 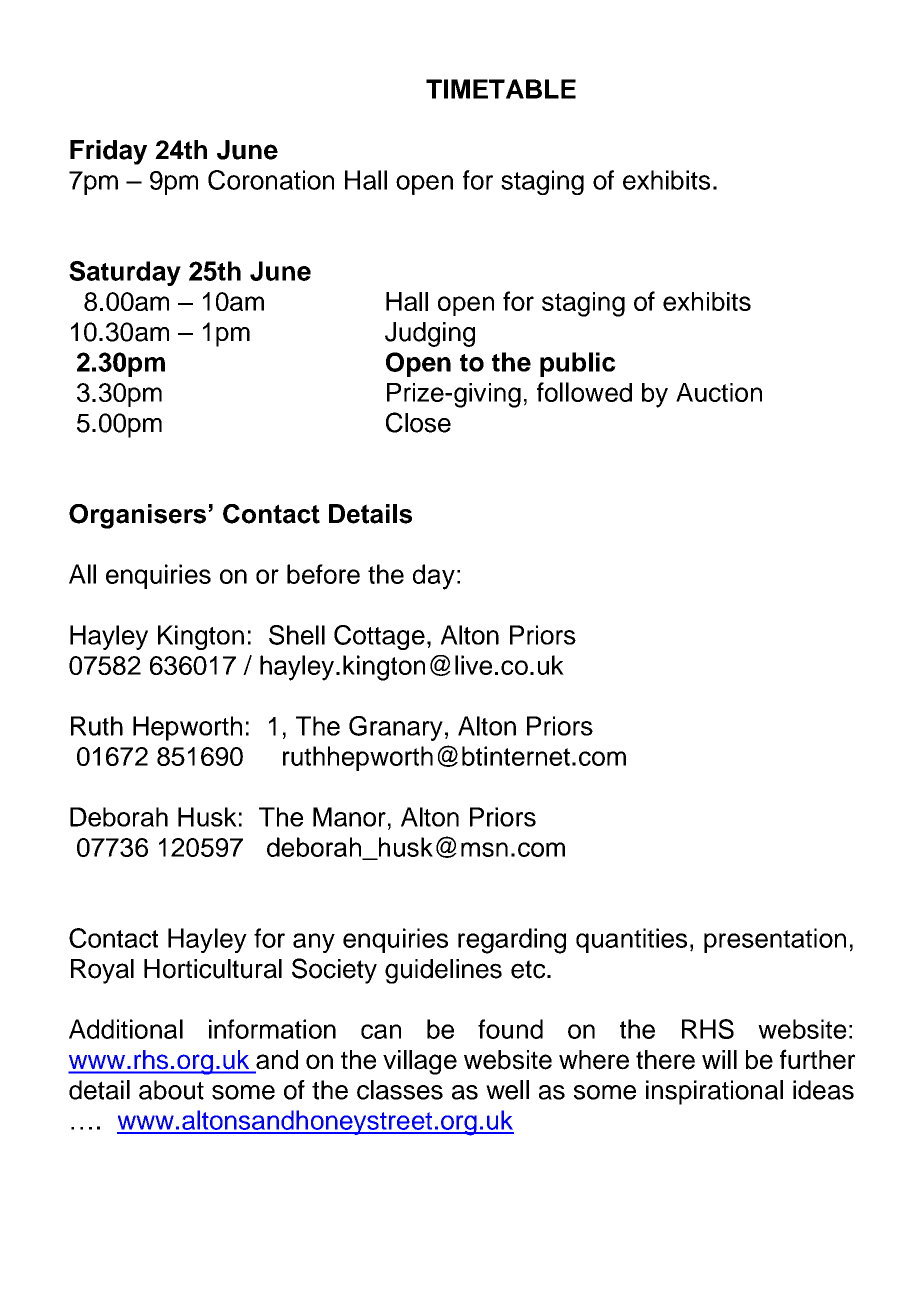 What do you see at coordinates (108, 152) in the image?
I see `Friday` at bounding box center [108, 152].
